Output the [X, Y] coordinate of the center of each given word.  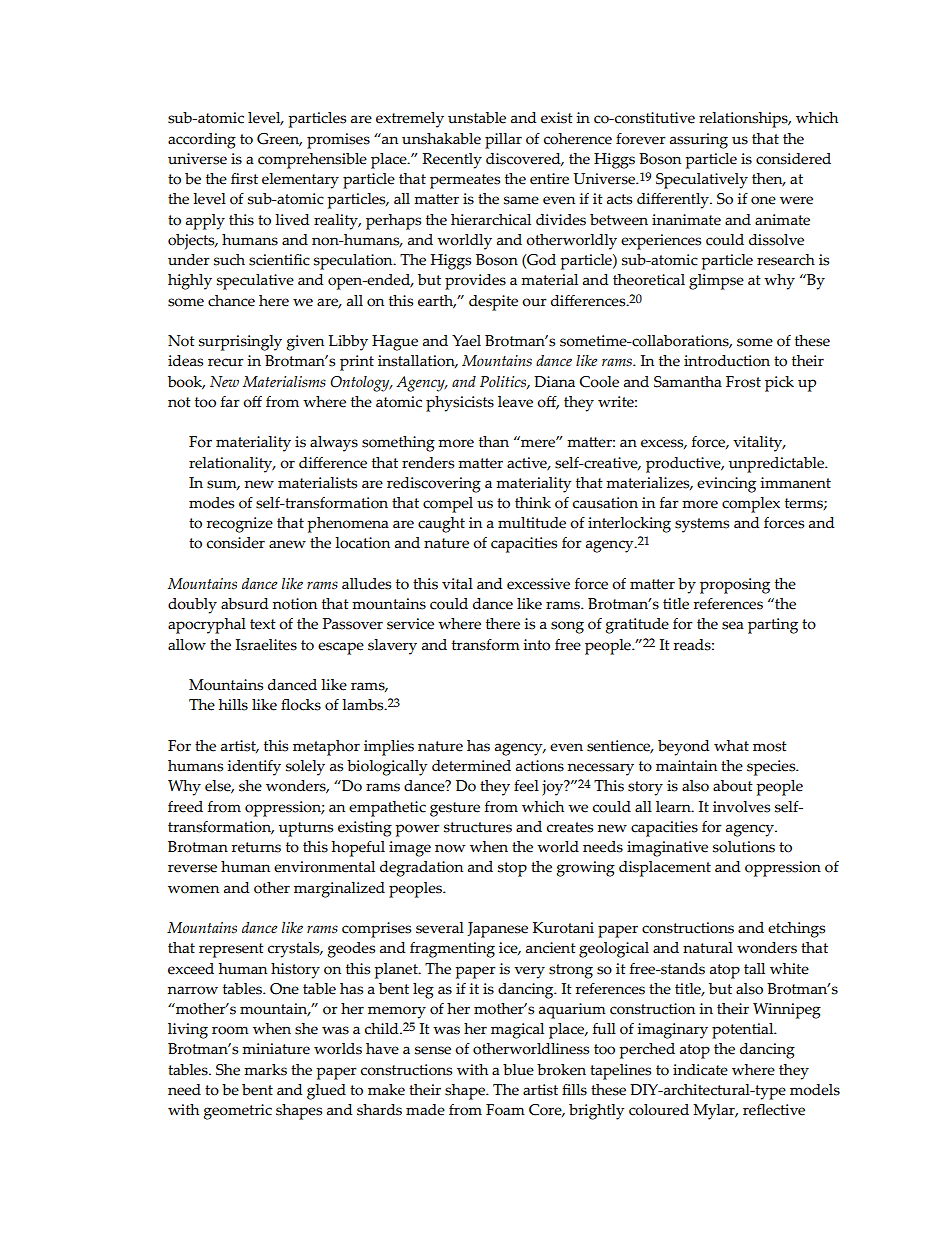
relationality [232, 465]
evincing [726, 485]
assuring [699, 141]
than [494, 442]
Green [279, 140]
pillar [503, 141]
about [733, 786]
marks [265, 1070]
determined [471, 766]
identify [254, 768]
